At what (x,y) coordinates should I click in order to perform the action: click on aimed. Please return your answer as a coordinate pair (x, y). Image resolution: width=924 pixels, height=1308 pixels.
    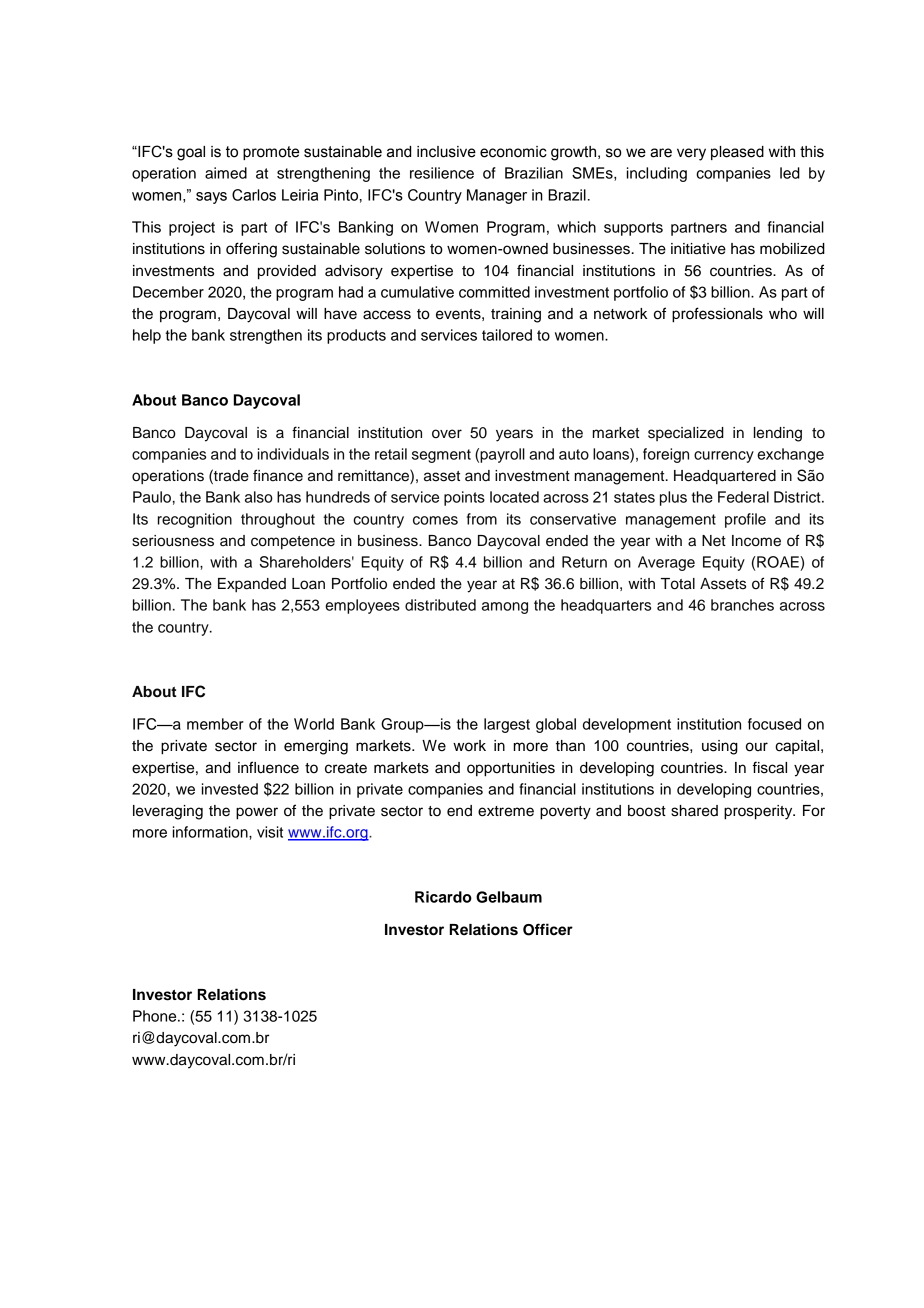
    Looking at the image, I should click on (226, 173).
